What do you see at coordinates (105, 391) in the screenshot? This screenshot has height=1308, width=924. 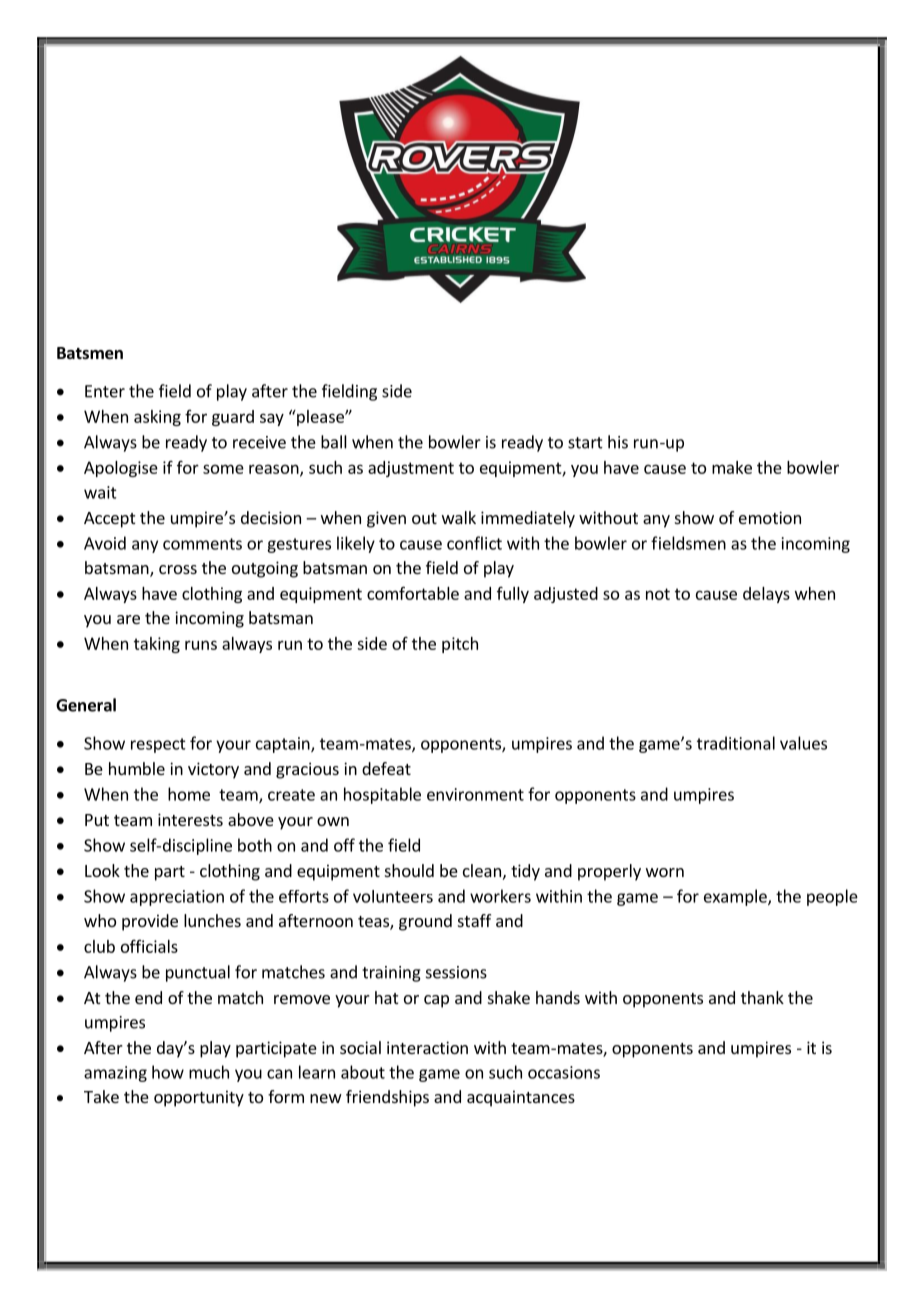 I see `Enter` at bounding box center [105, 391].
